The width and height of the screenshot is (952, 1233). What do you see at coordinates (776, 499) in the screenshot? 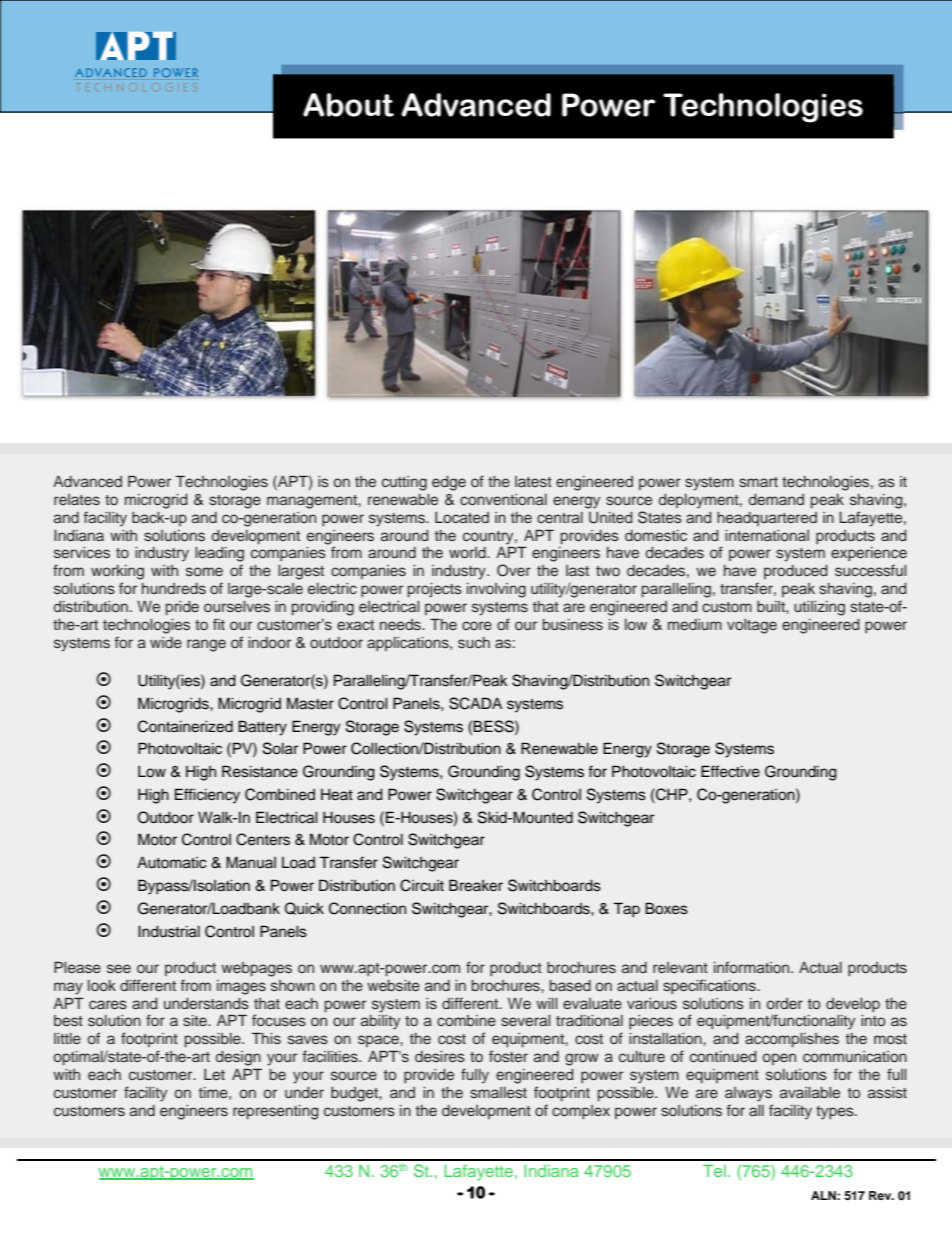
I see `demand` at bounding box center [776, 499].
